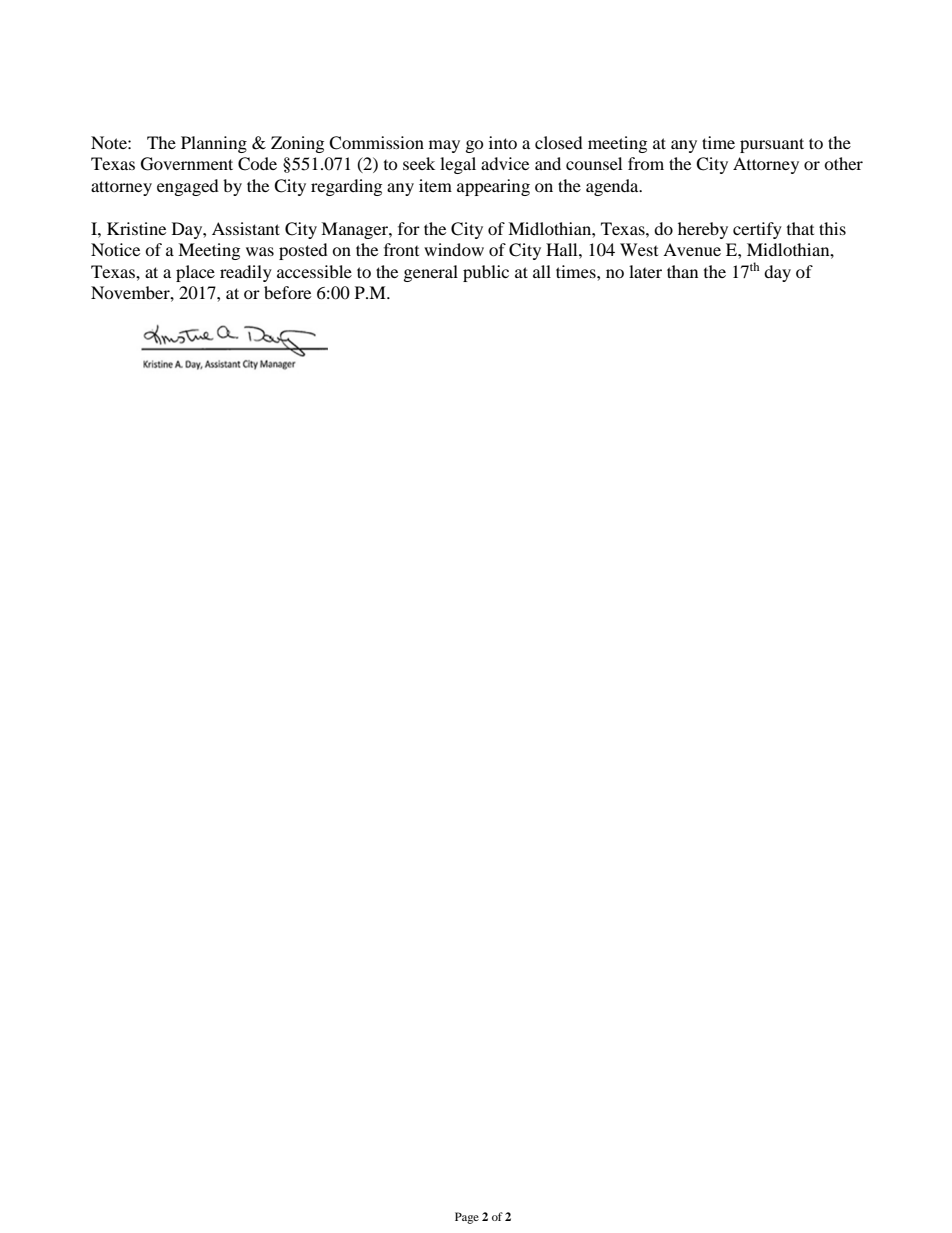 This screenshot has height=1233, width=952. I want to click on Government, so click(187, 164).
